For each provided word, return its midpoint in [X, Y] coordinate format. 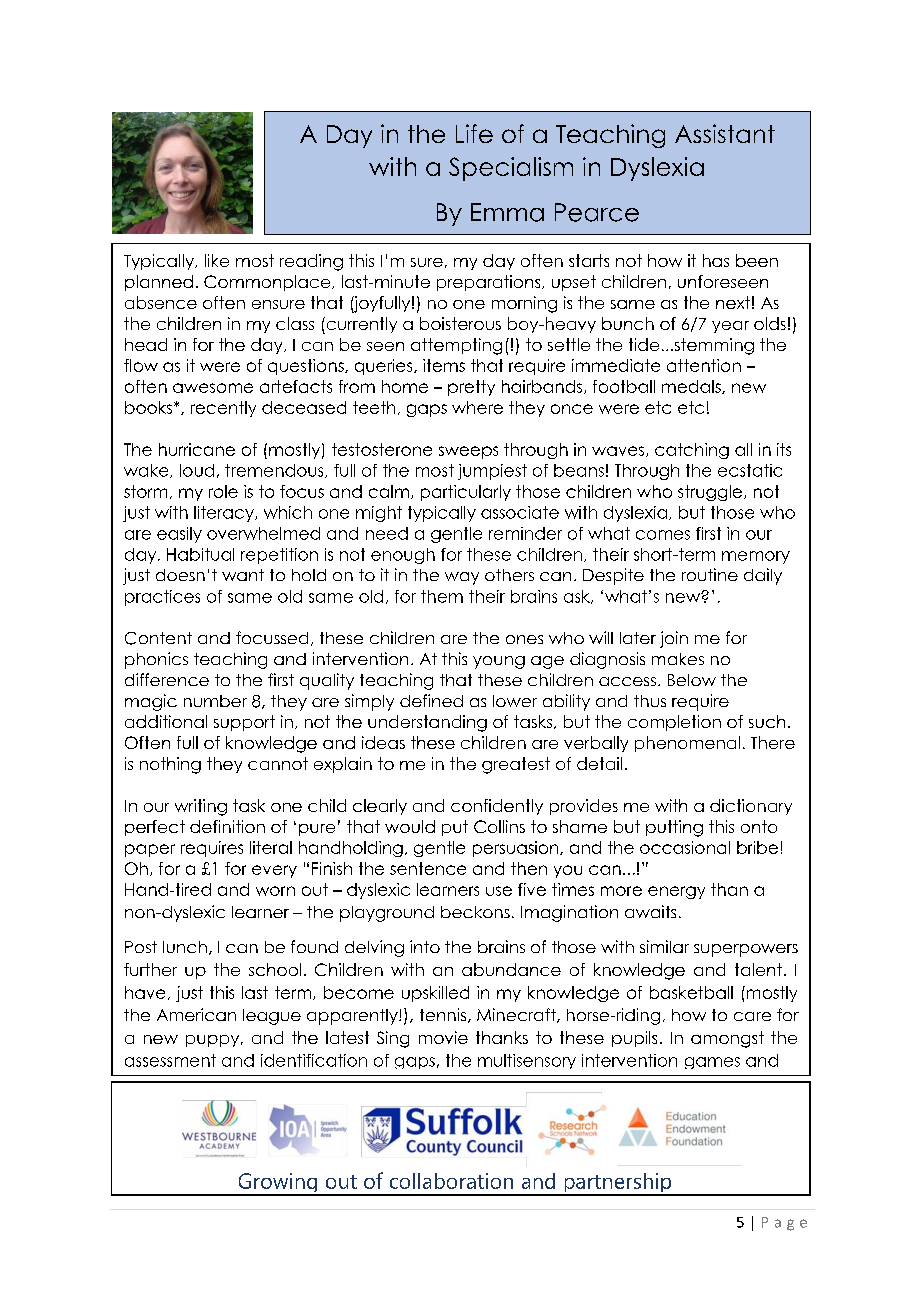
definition [227, 826]
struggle [711, 493]
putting [674, 828]
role [223, 491]
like [217, 260]
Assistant [725, 133]
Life [474, 133]
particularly [466, 493]
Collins [499, 826]
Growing [278, 1184]
